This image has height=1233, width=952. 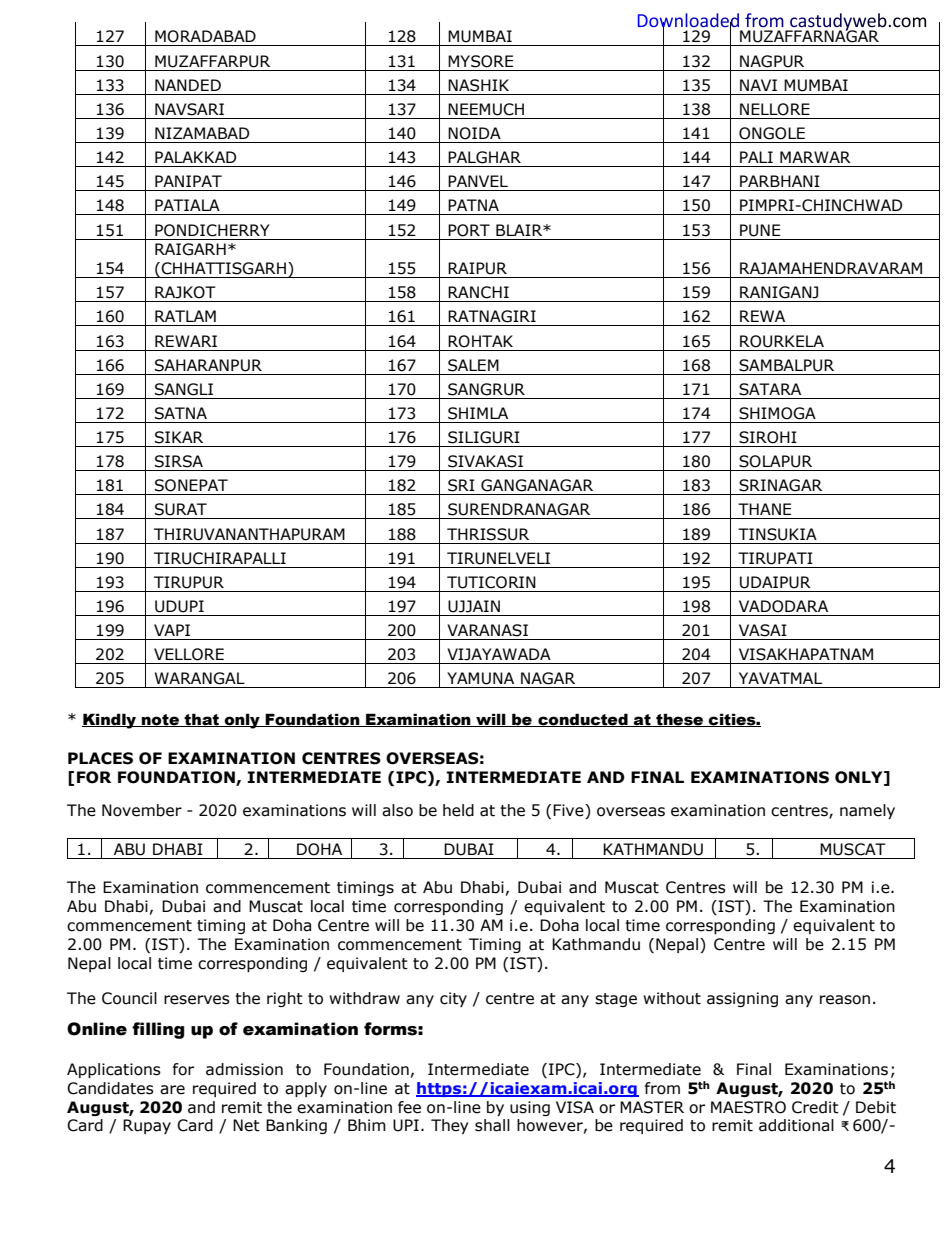 What do you see at coordinates (185, 292) in the image?
I see `RAJKOT` at bounding box center [185, 292].
